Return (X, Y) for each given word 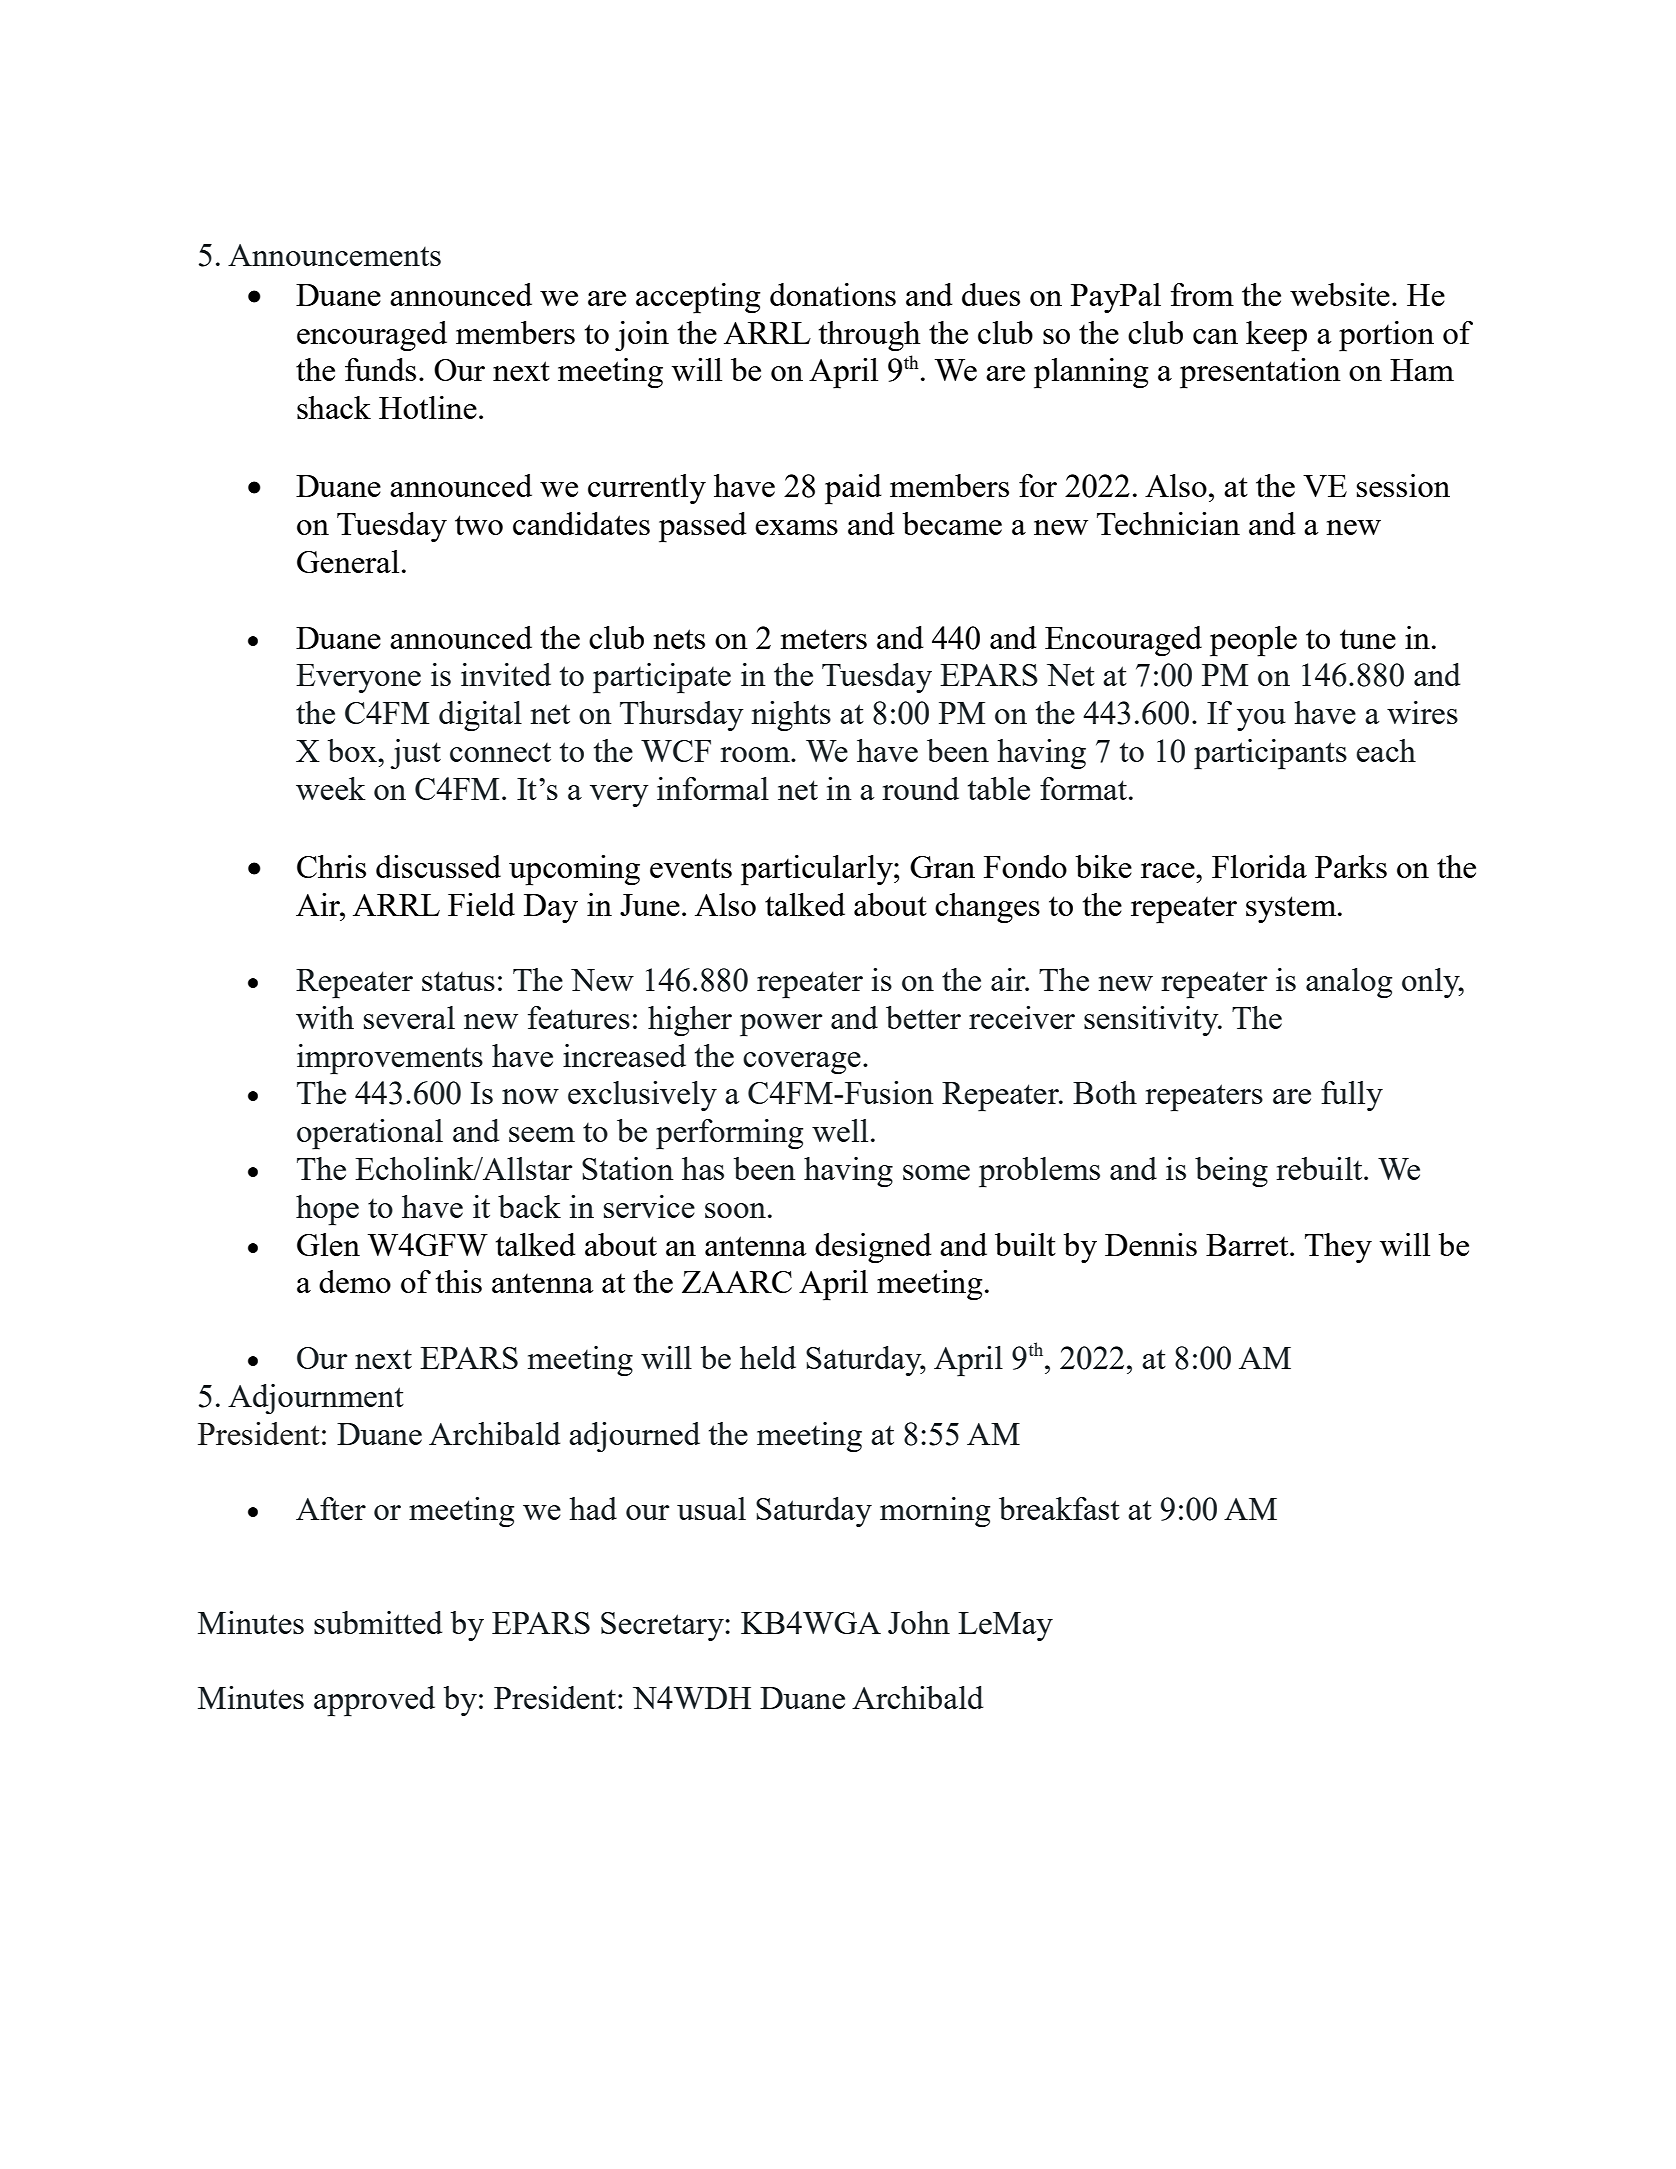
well (840, 1130)
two (479, 525)
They (1338, 1248)
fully (1352, 1096)
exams (796, 527)
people (1253, 641)
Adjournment (316, 1399)
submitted (378, 1622)
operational (370, 1134)
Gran (942, 867)
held (768, 1357)
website (1340, 294)
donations (833, 294)
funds (380, 369)
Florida (1259, 866)
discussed (438, 866)
